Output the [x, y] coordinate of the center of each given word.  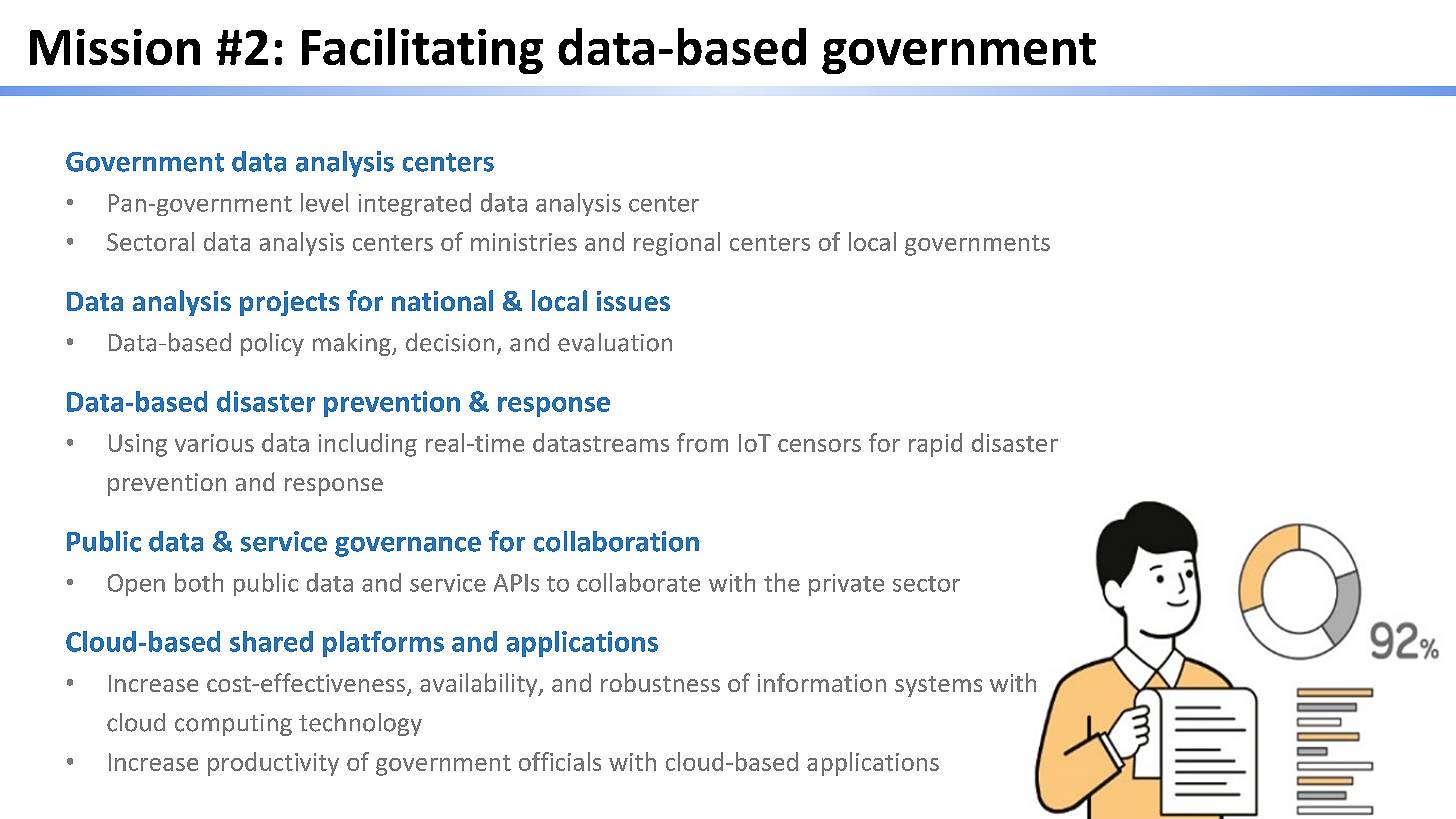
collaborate [638, 582]
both [199, 582]
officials [560, 761]
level [324, 202]
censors [819, 445]
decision [450, 342]
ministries [524, 242]
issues [633, 301]
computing [233, 725]
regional [677, 244]
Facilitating [422, 51]
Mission [115, 47]
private [846, 585]
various [214, 443]
